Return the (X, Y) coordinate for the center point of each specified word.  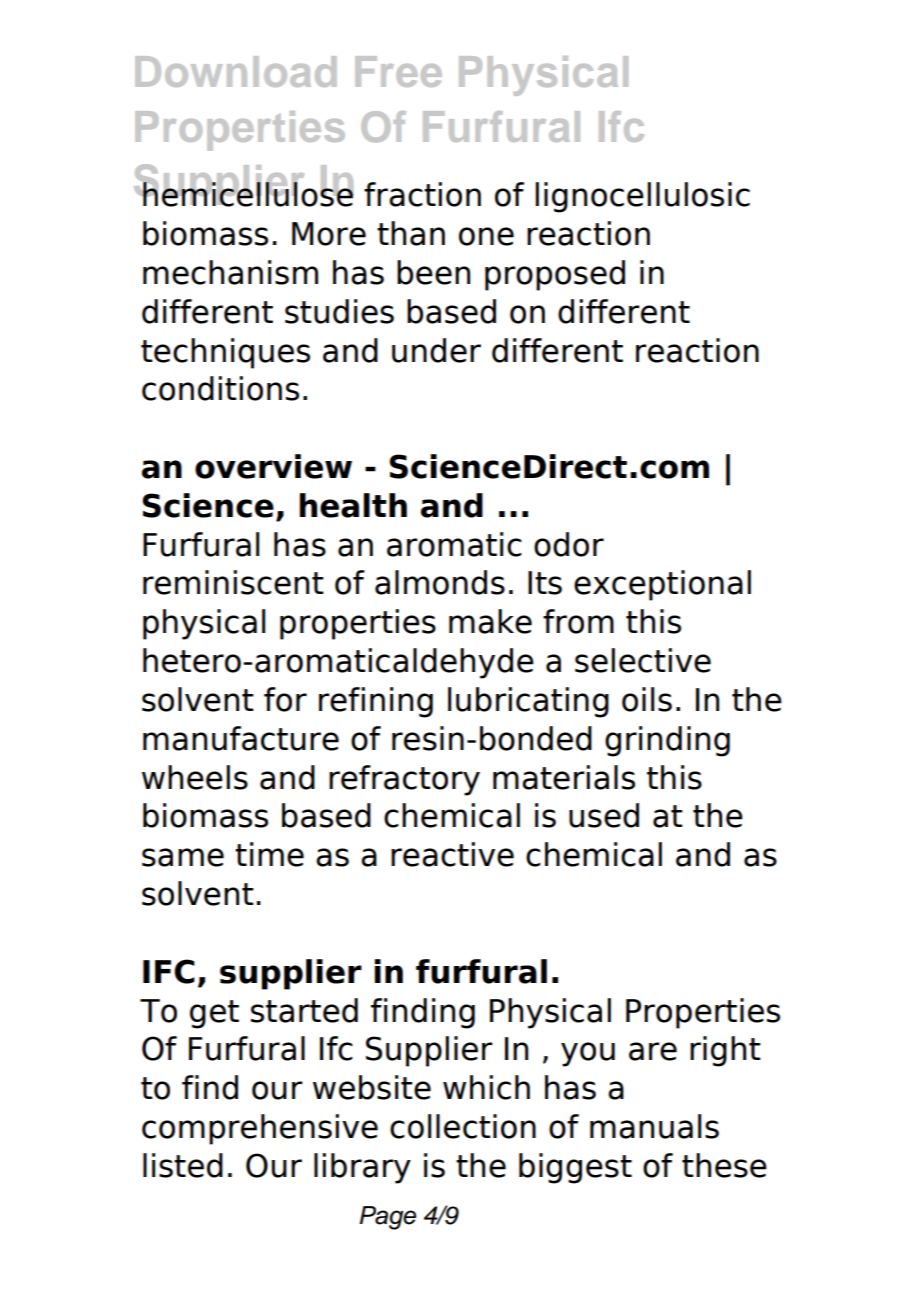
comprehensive (260, 1129)
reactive (452, 854)
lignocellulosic (642, 197)
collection (463, 1126)
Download (235, 71)
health (353, 505)
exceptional (662, 585)
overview (273, 466)
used (604, 815)
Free (398, 71)
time (269, 854)
